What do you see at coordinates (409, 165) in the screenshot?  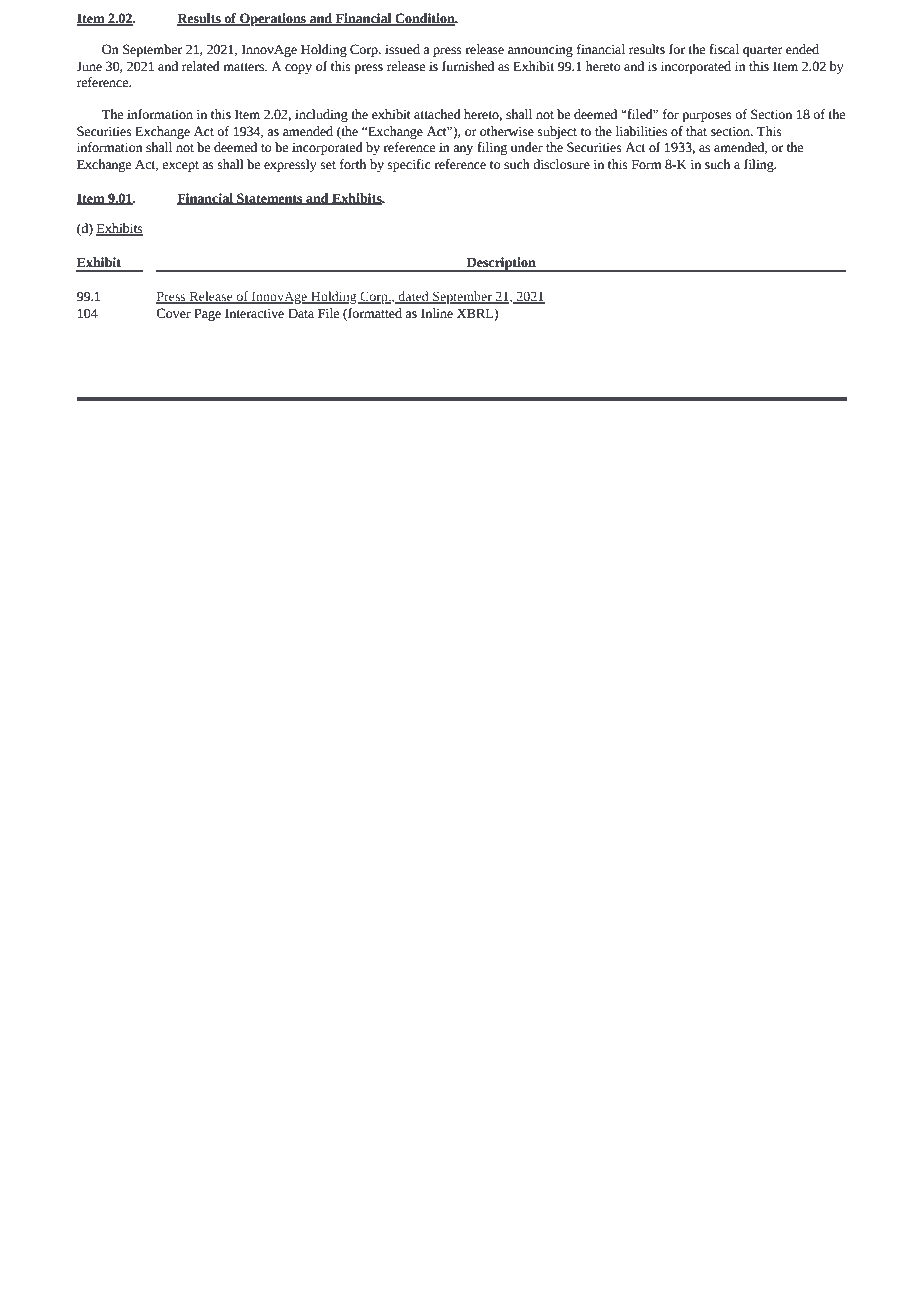 I see `specific` at bounding box center [409, 165].
